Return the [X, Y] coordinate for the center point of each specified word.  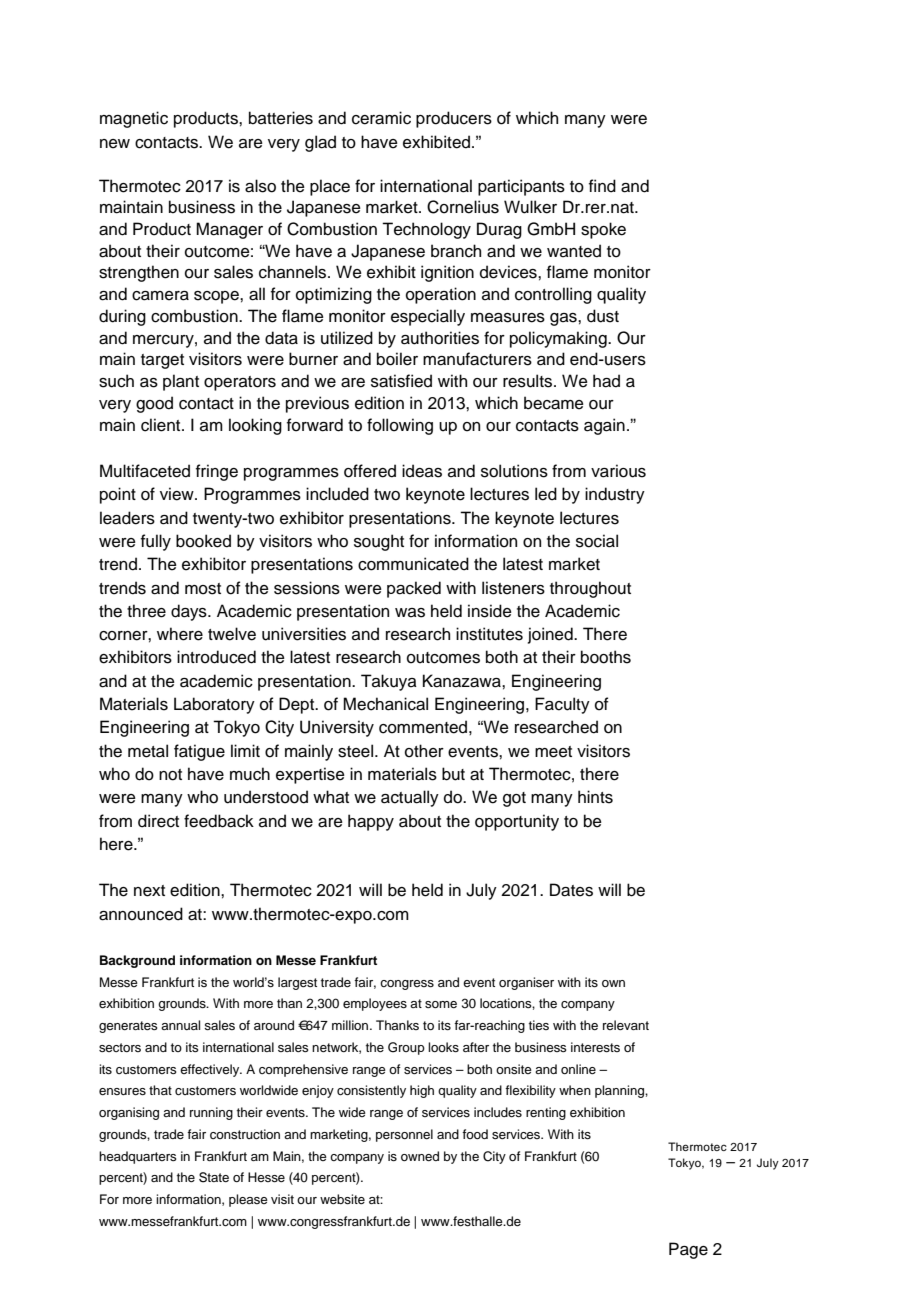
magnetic [134, 119]
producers [454, 119]
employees [375, 1004]
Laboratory [214, 705]
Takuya [389, 682]
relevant [626, 1025]
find [602, 186]
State [214, 1177]
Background [137, 961]
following [400, 426]
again [604, 426]
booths [606, 657]
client [162, 425]
